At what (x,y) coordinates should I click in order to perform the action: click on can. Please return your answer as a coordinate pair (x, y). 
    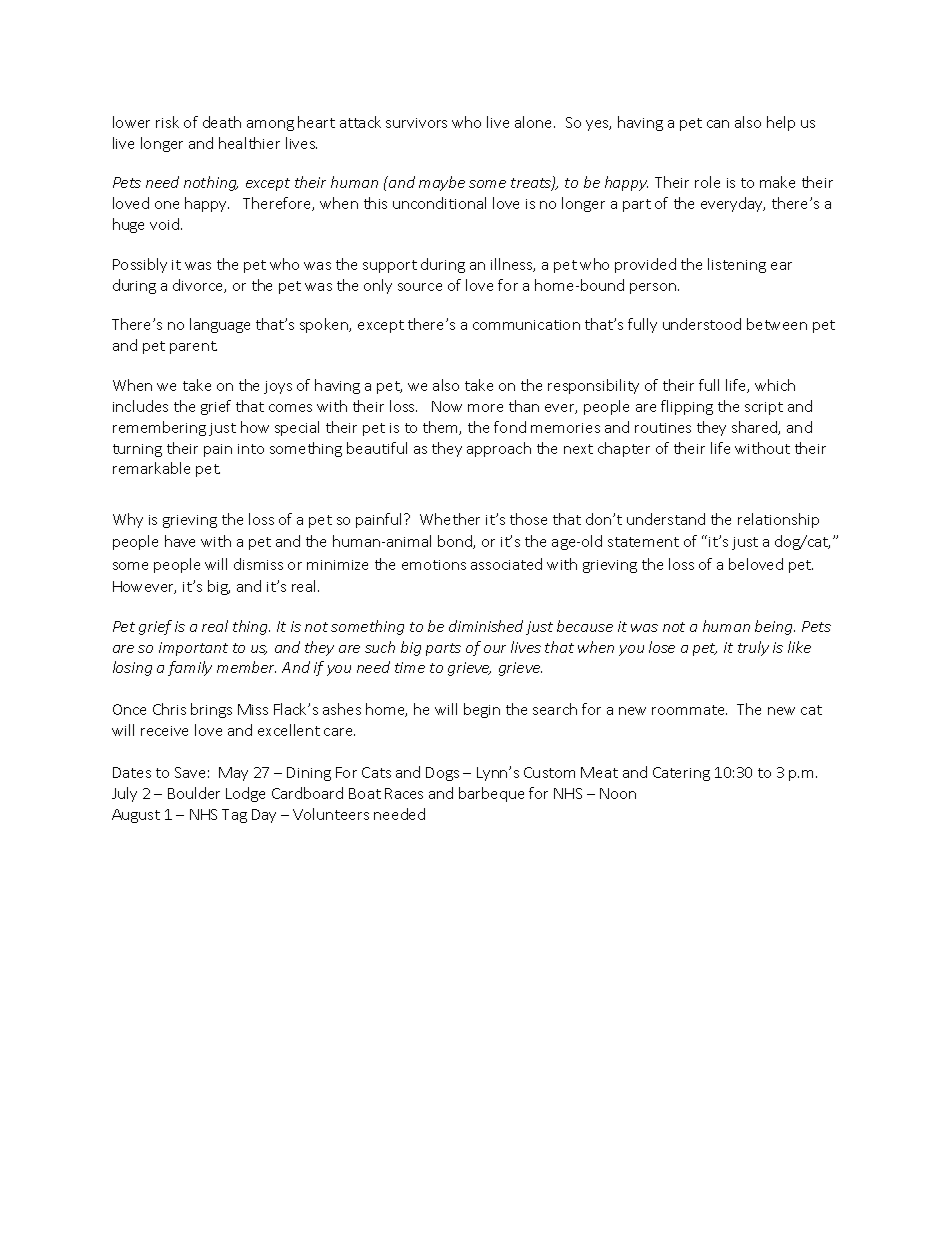
    Looking at the image, I should click on (718, 124).
